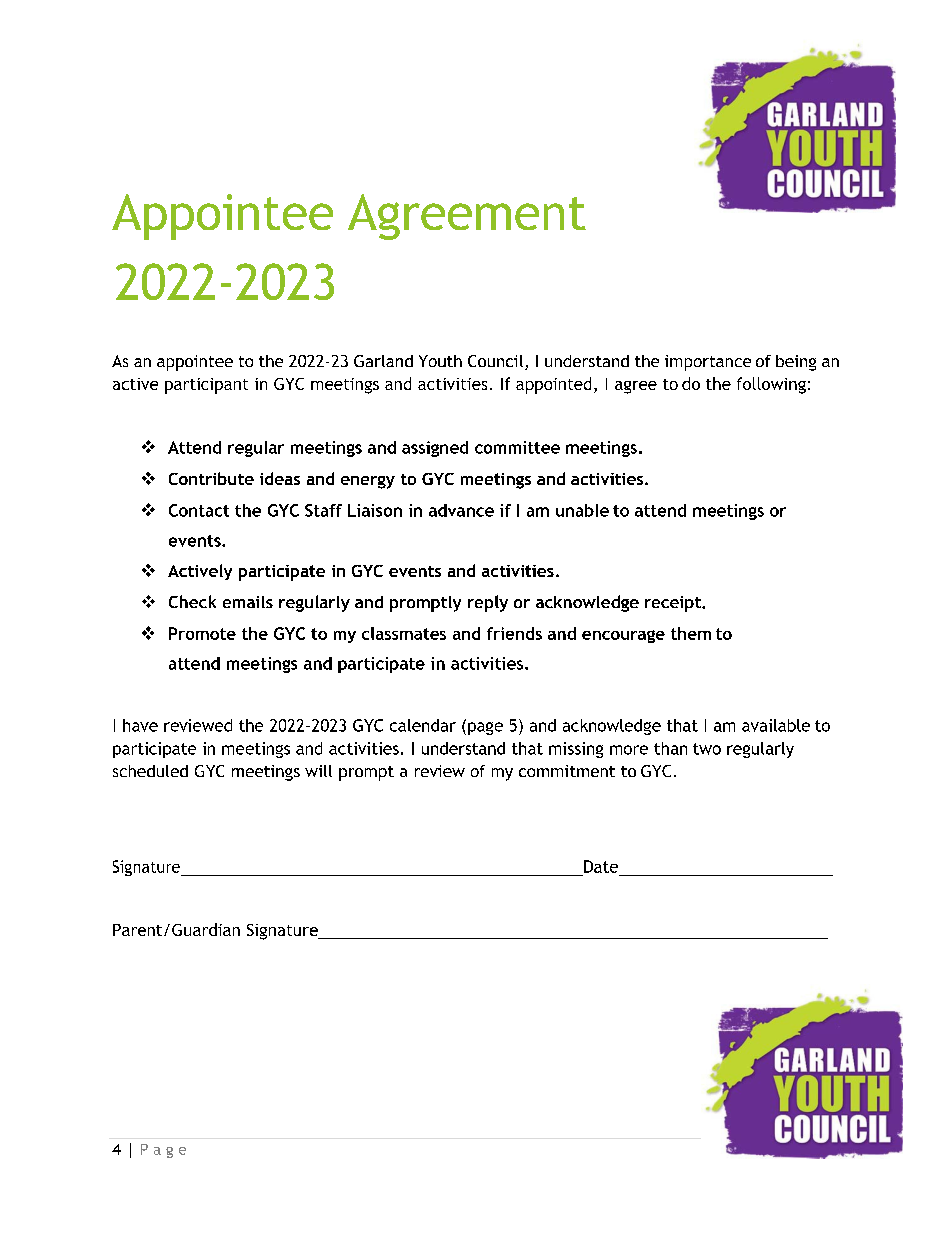 Image resolution: width=952 pixels, height=1233 pixels. Describe the element at coordinates (691, 633) in the screenshot. I see `them` at that location.
